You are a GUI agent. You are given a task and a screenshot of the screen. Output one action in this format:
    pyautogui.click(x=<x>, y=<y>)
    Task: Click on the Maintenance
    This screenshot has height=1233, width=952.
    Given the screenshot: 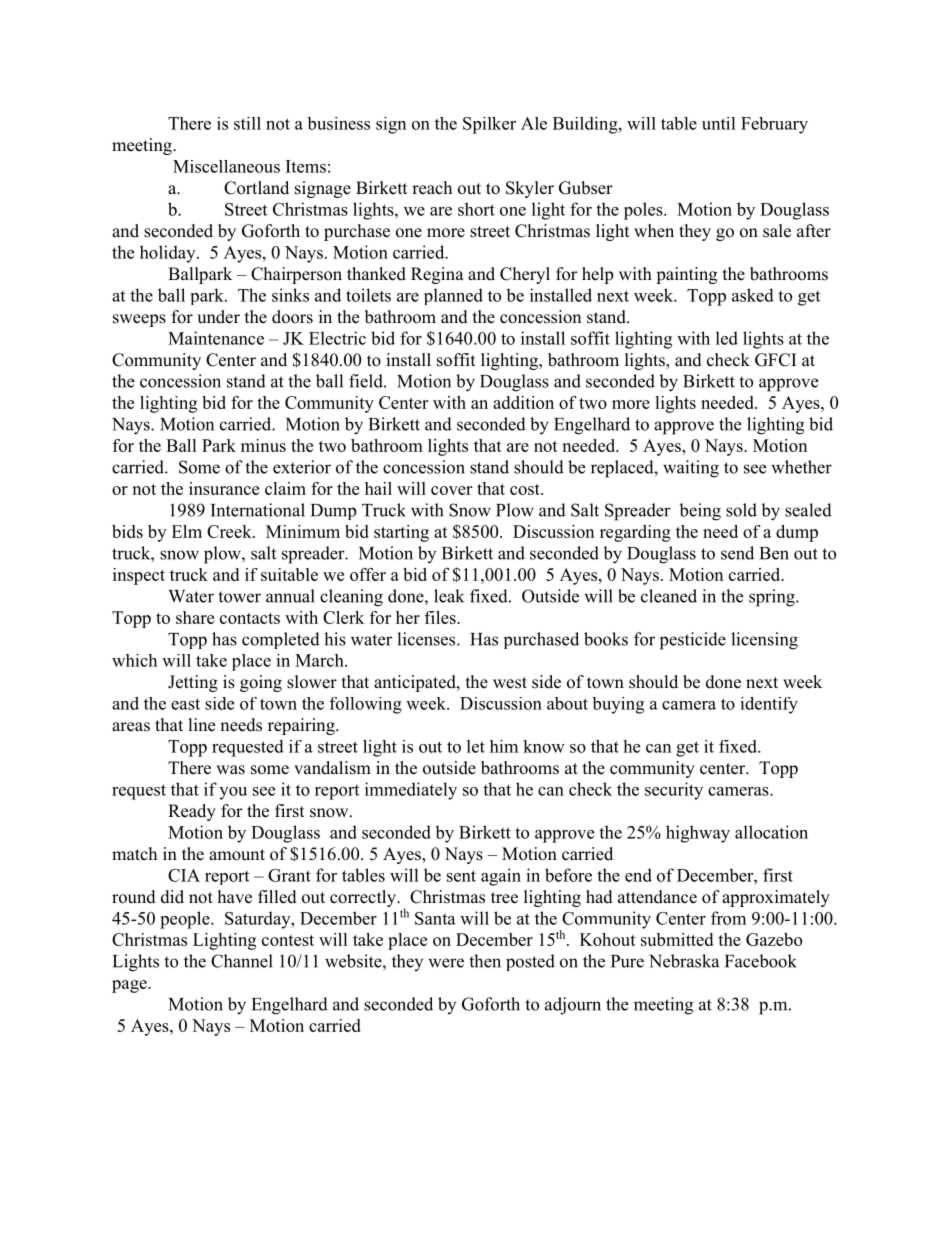 What is the action you would take?
    pyautogui.click(x=216, y=338)
